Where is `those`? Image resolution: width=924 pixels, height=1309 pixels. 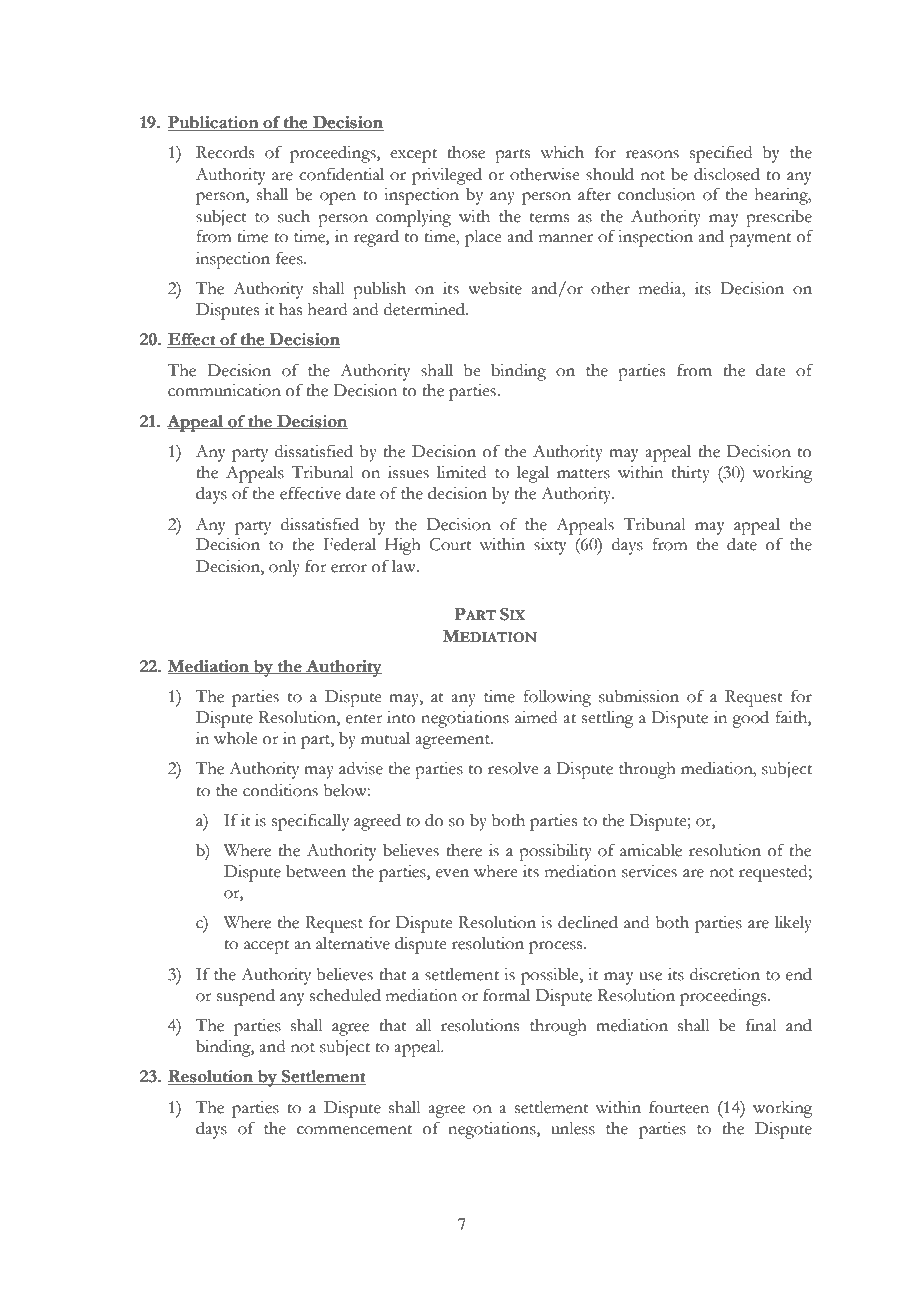
those is located at coordinates (466, 152).
